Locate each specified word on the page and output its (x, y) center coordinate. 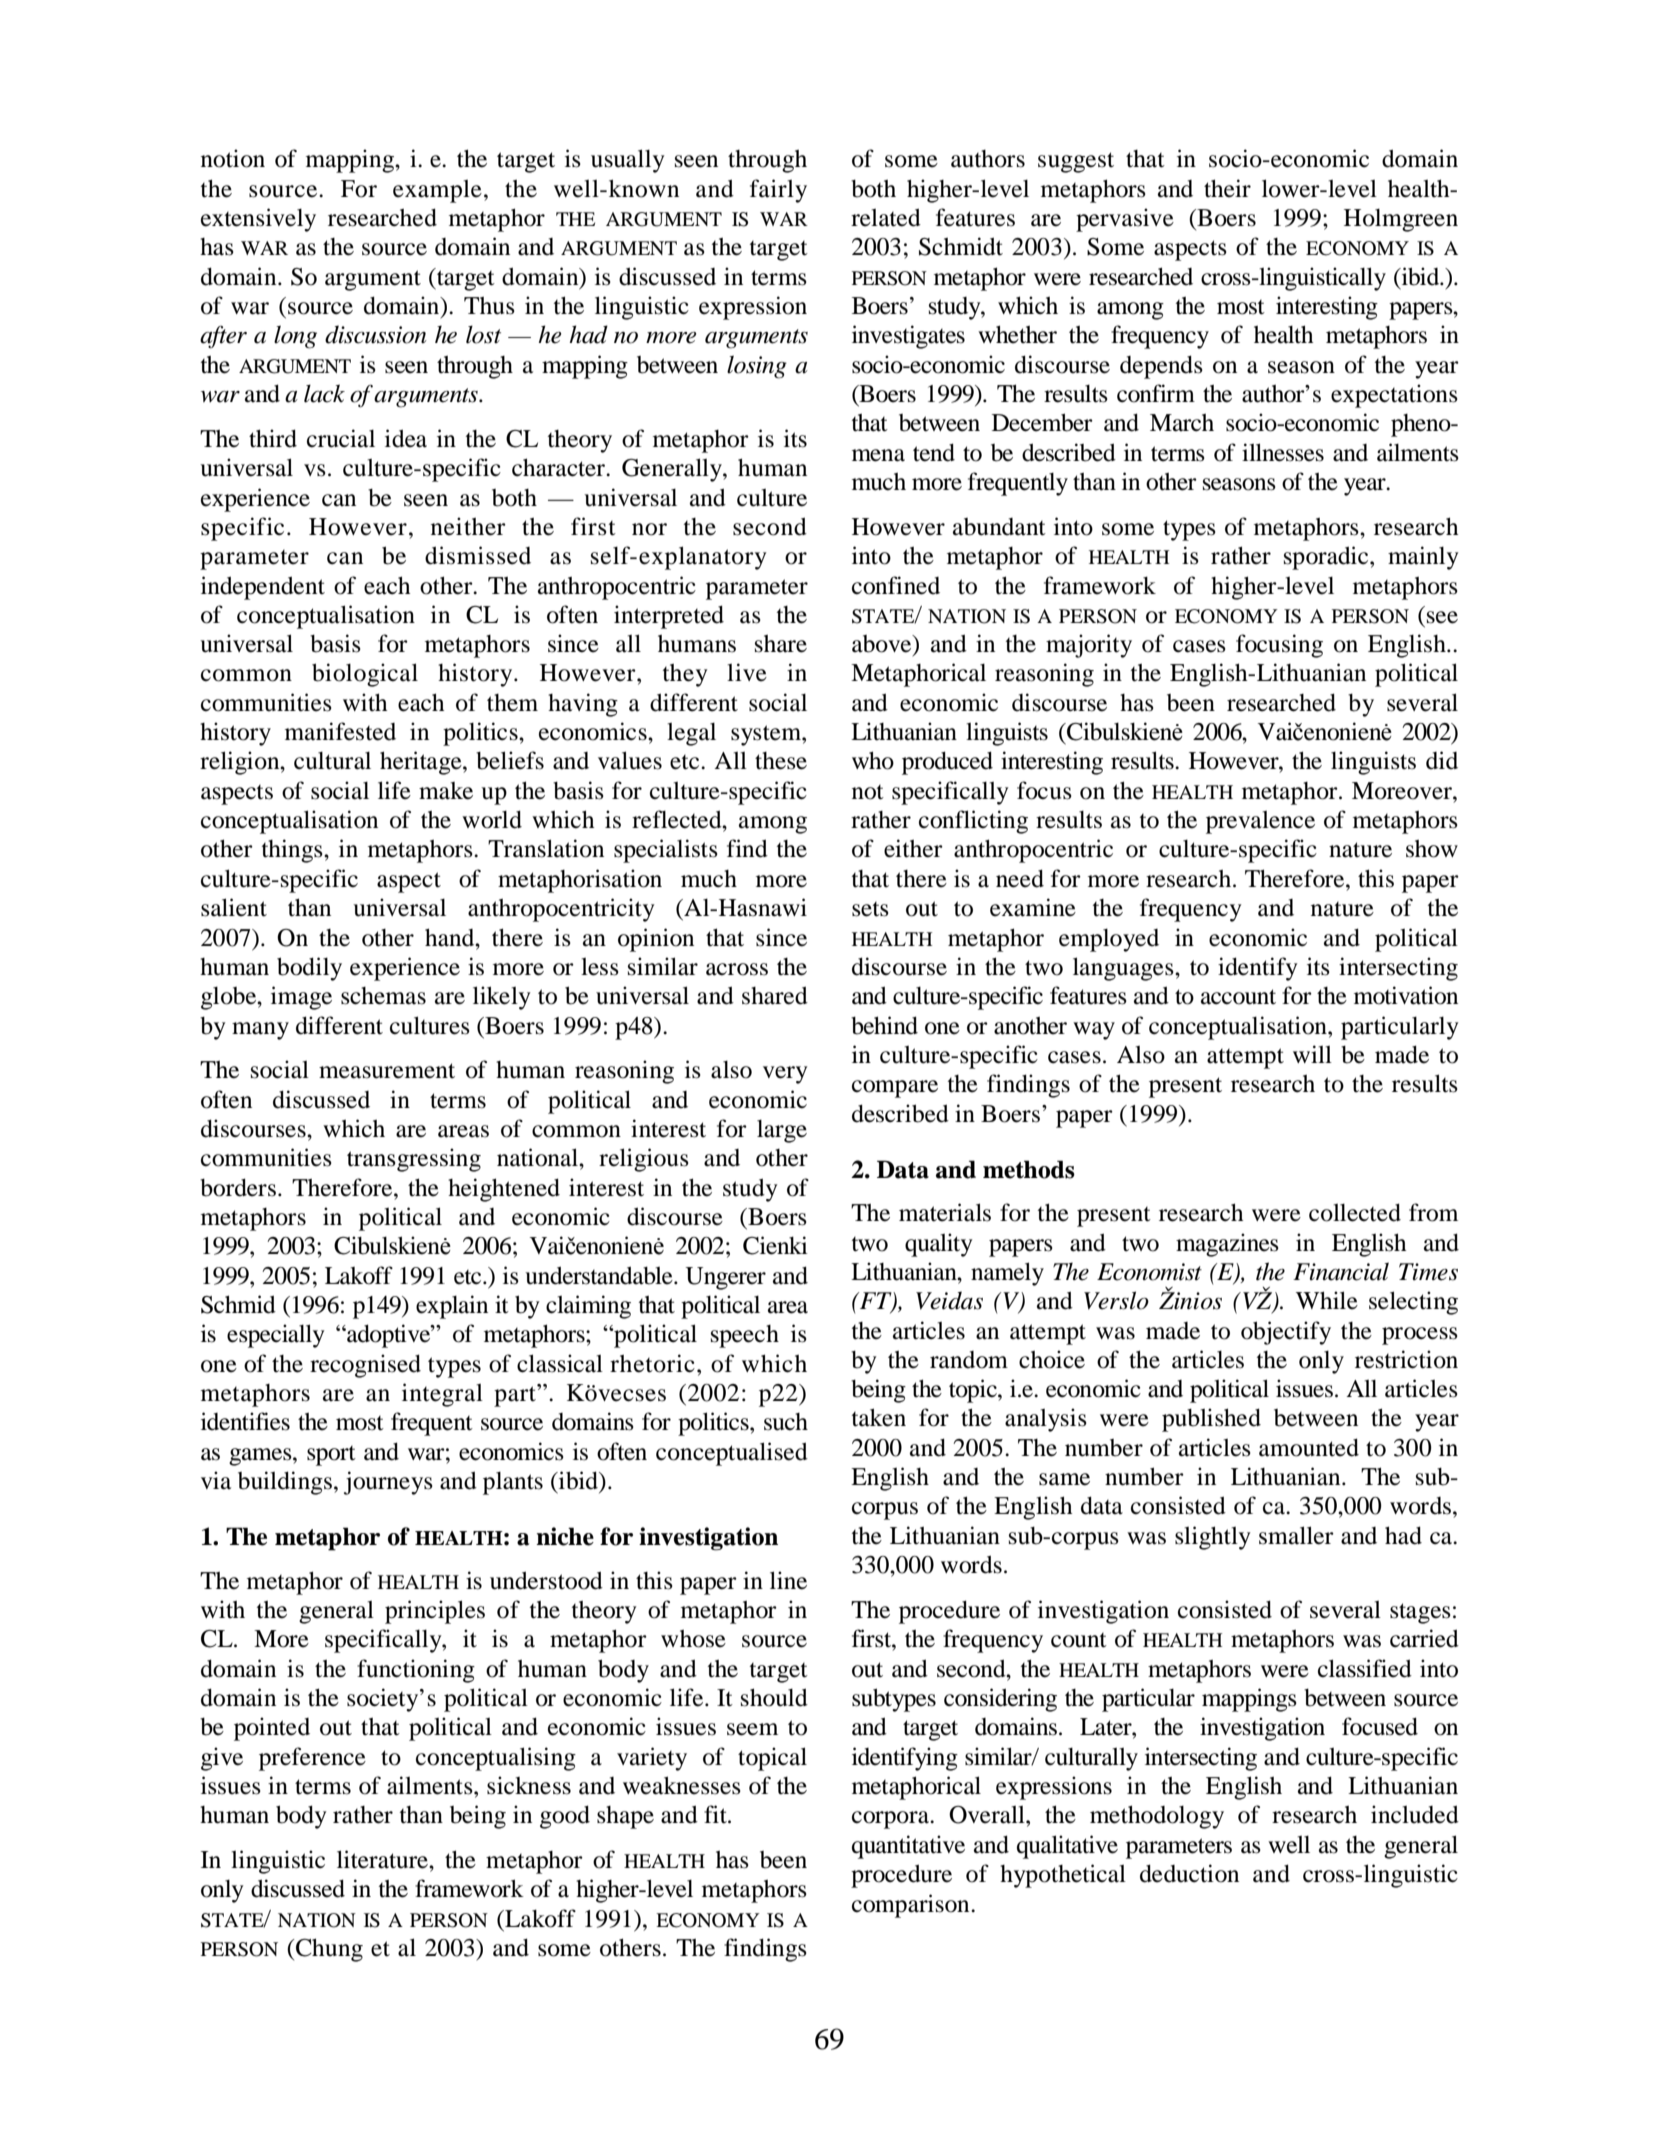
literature (383, 1859)
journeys (388, 1483)
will (1312, 1054)
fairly (778, 191)
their (1227, 188)
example (437, 191)
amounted (1309, 1447)
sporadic (1327, 558)
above (883, 645)
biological (365, 675)
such (786, 1422)
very (785, 1075)
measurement (387, 1071)
